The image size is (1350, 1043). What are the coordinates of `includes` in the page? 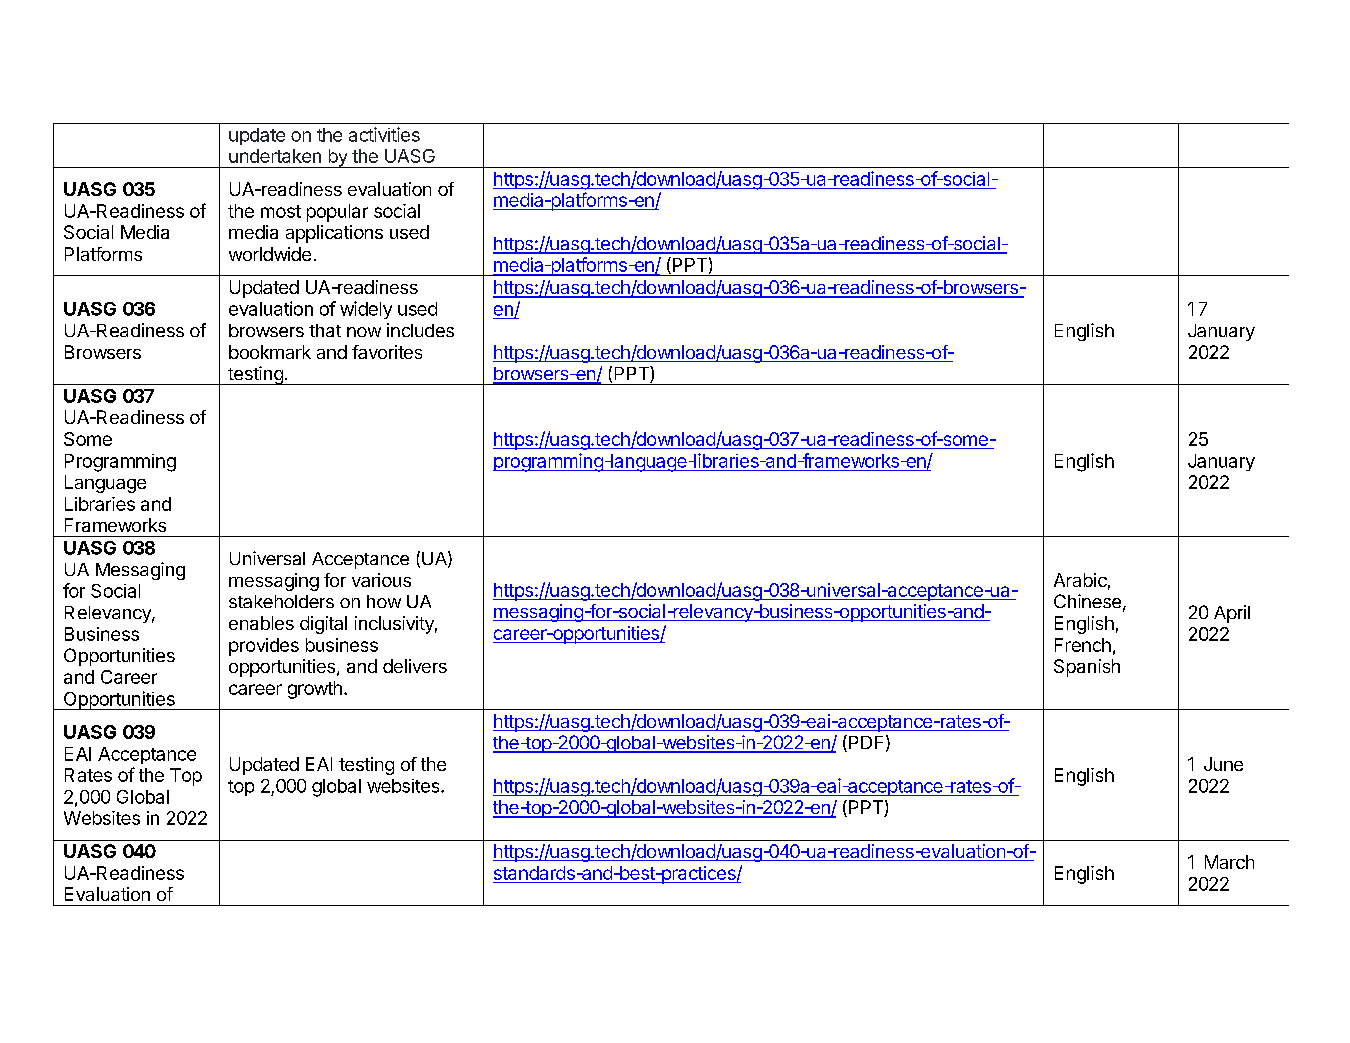 It's located at (420, 330).
